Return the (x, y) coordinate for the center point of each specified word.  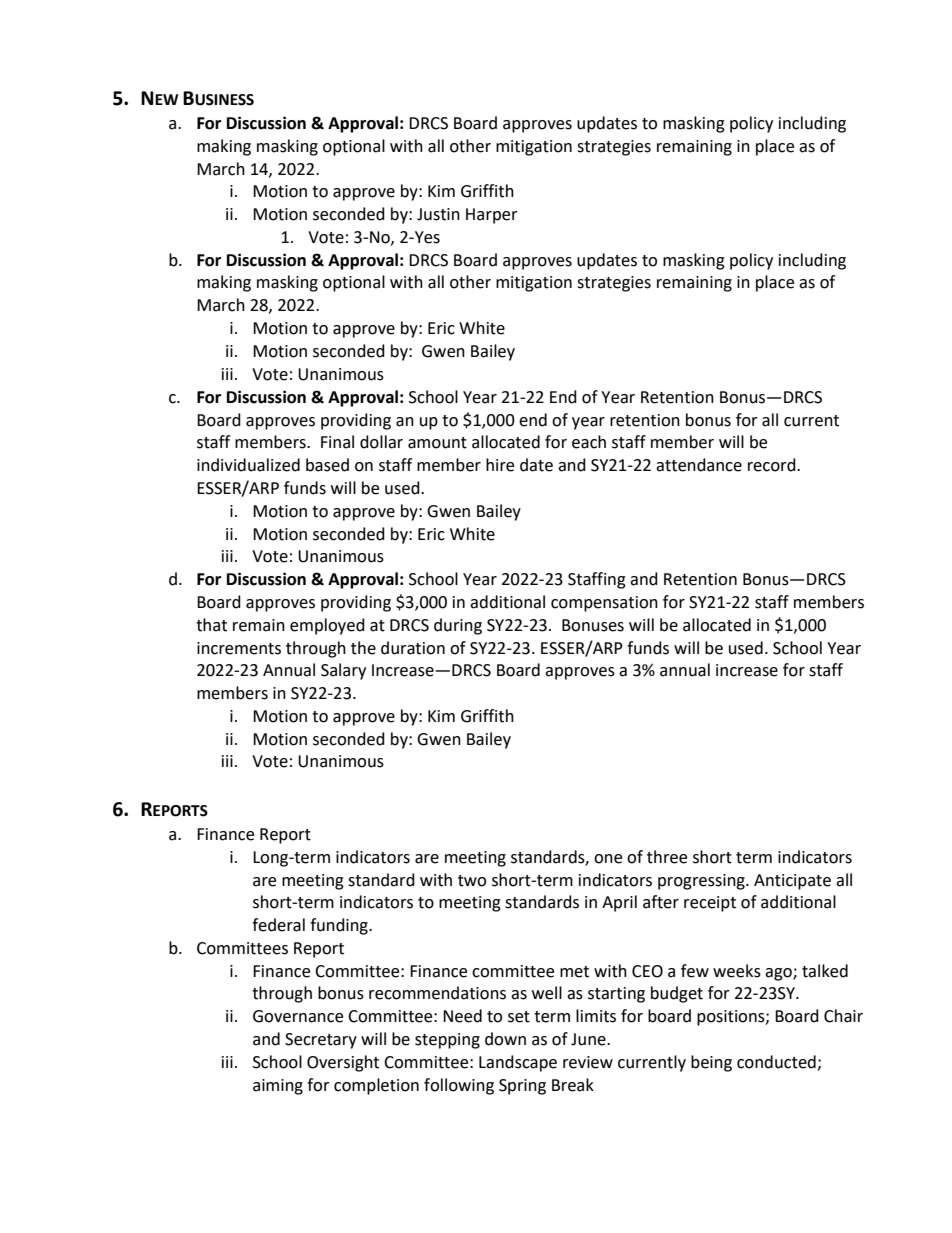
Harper (492, 216)
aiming (278, 1087)
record (773, 465)
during (458, 626)
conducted (776, 1062)
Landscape (518, 1063)
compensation (604, 604)
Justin (438, 214)
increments (239, 648)
